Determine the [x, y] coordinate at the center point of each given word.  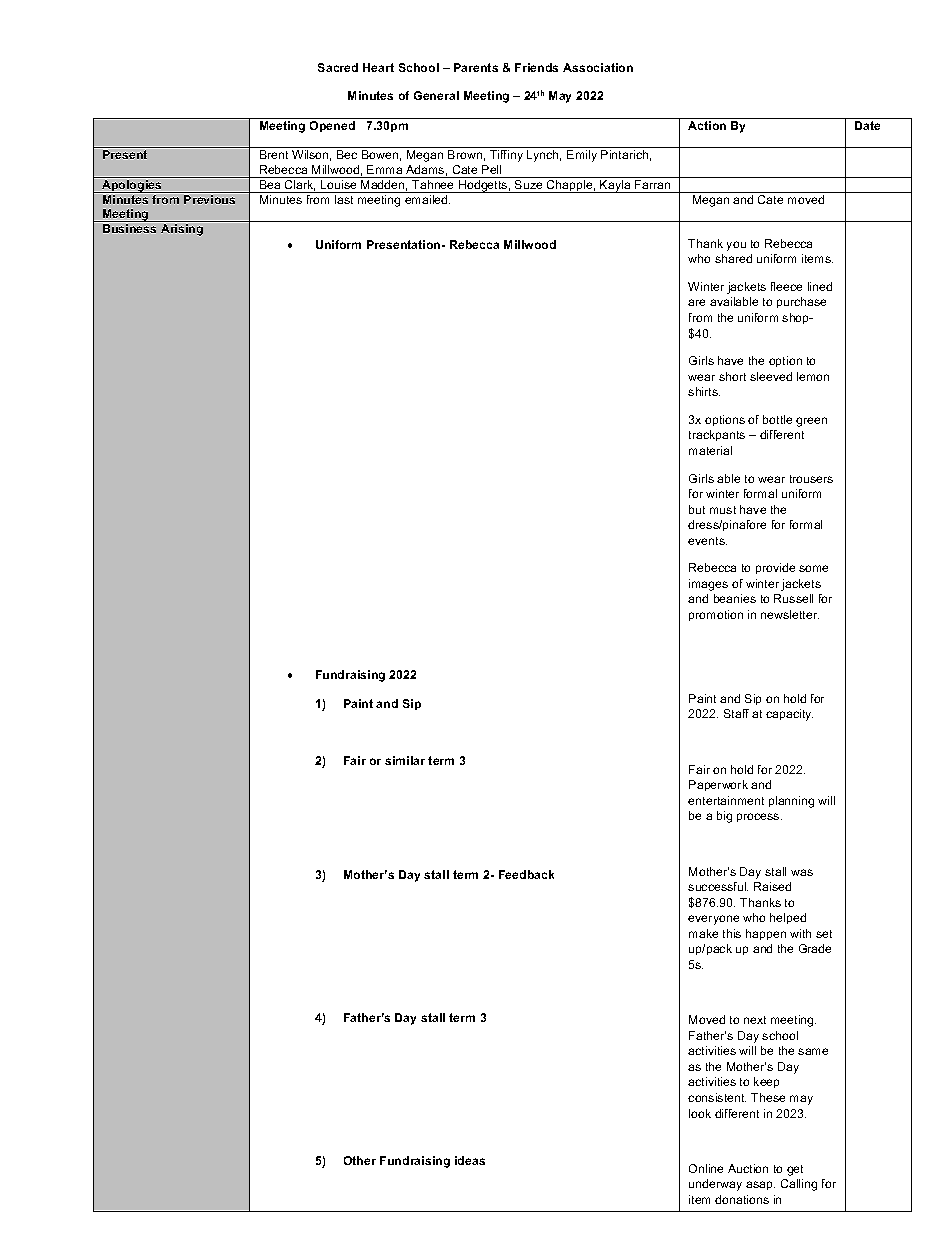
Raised [772, 886]
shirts [704, 391]
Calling [799, 1185]
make [703, 933]
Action [707, 125]
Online [706, 1168]
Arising [182, 230]
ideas [470, 1160]
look [700, 1113]
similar [405, 760]
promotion [716, 615]
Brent [274, 154]
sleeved [771, 376]
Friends [536, 67]
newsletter [790, 614]
